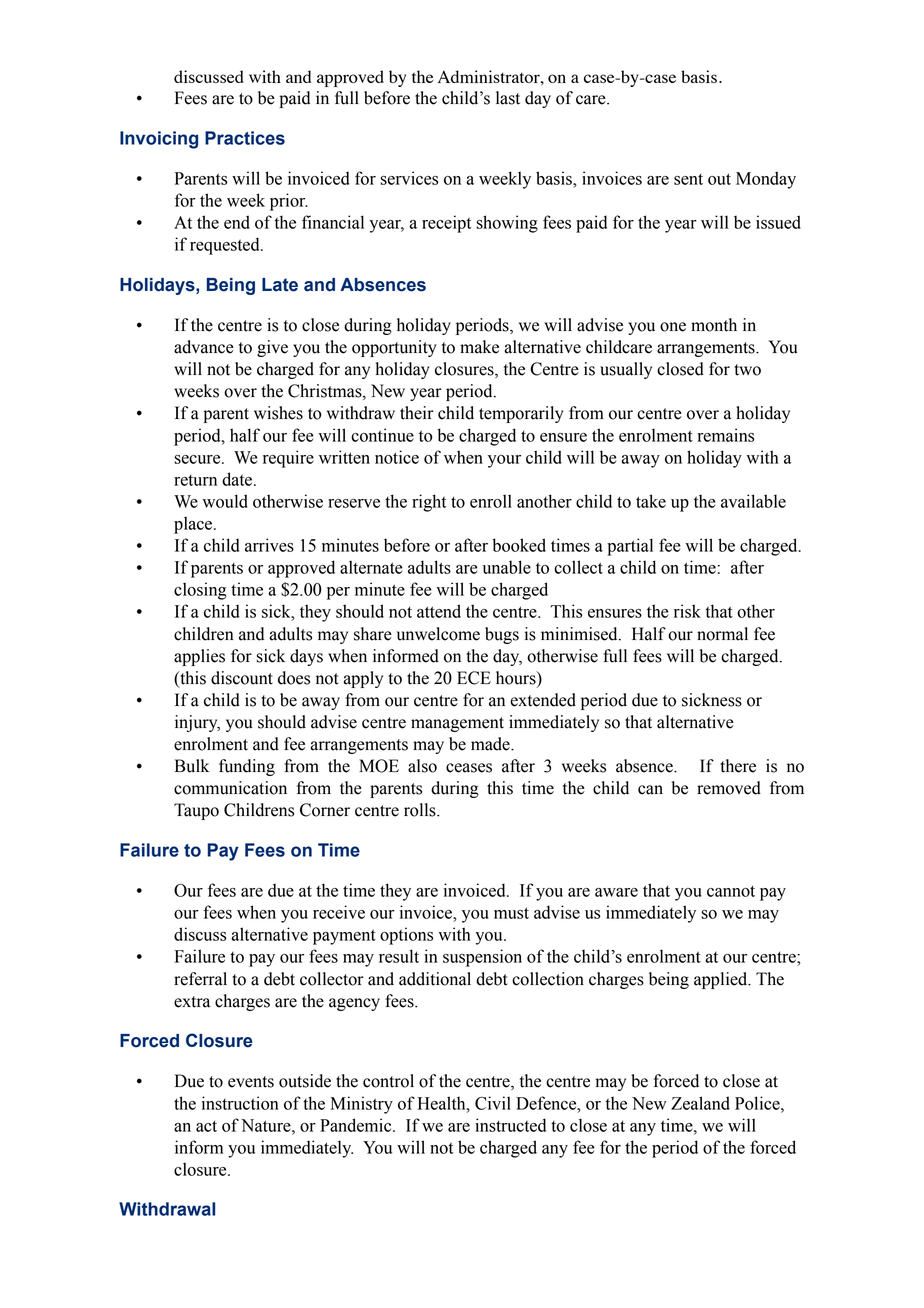 Image resolution: width=924 pixels, height=1308 pixels. Describe the element at coordinates (238, 479) in the document. I see `date` at that location.
